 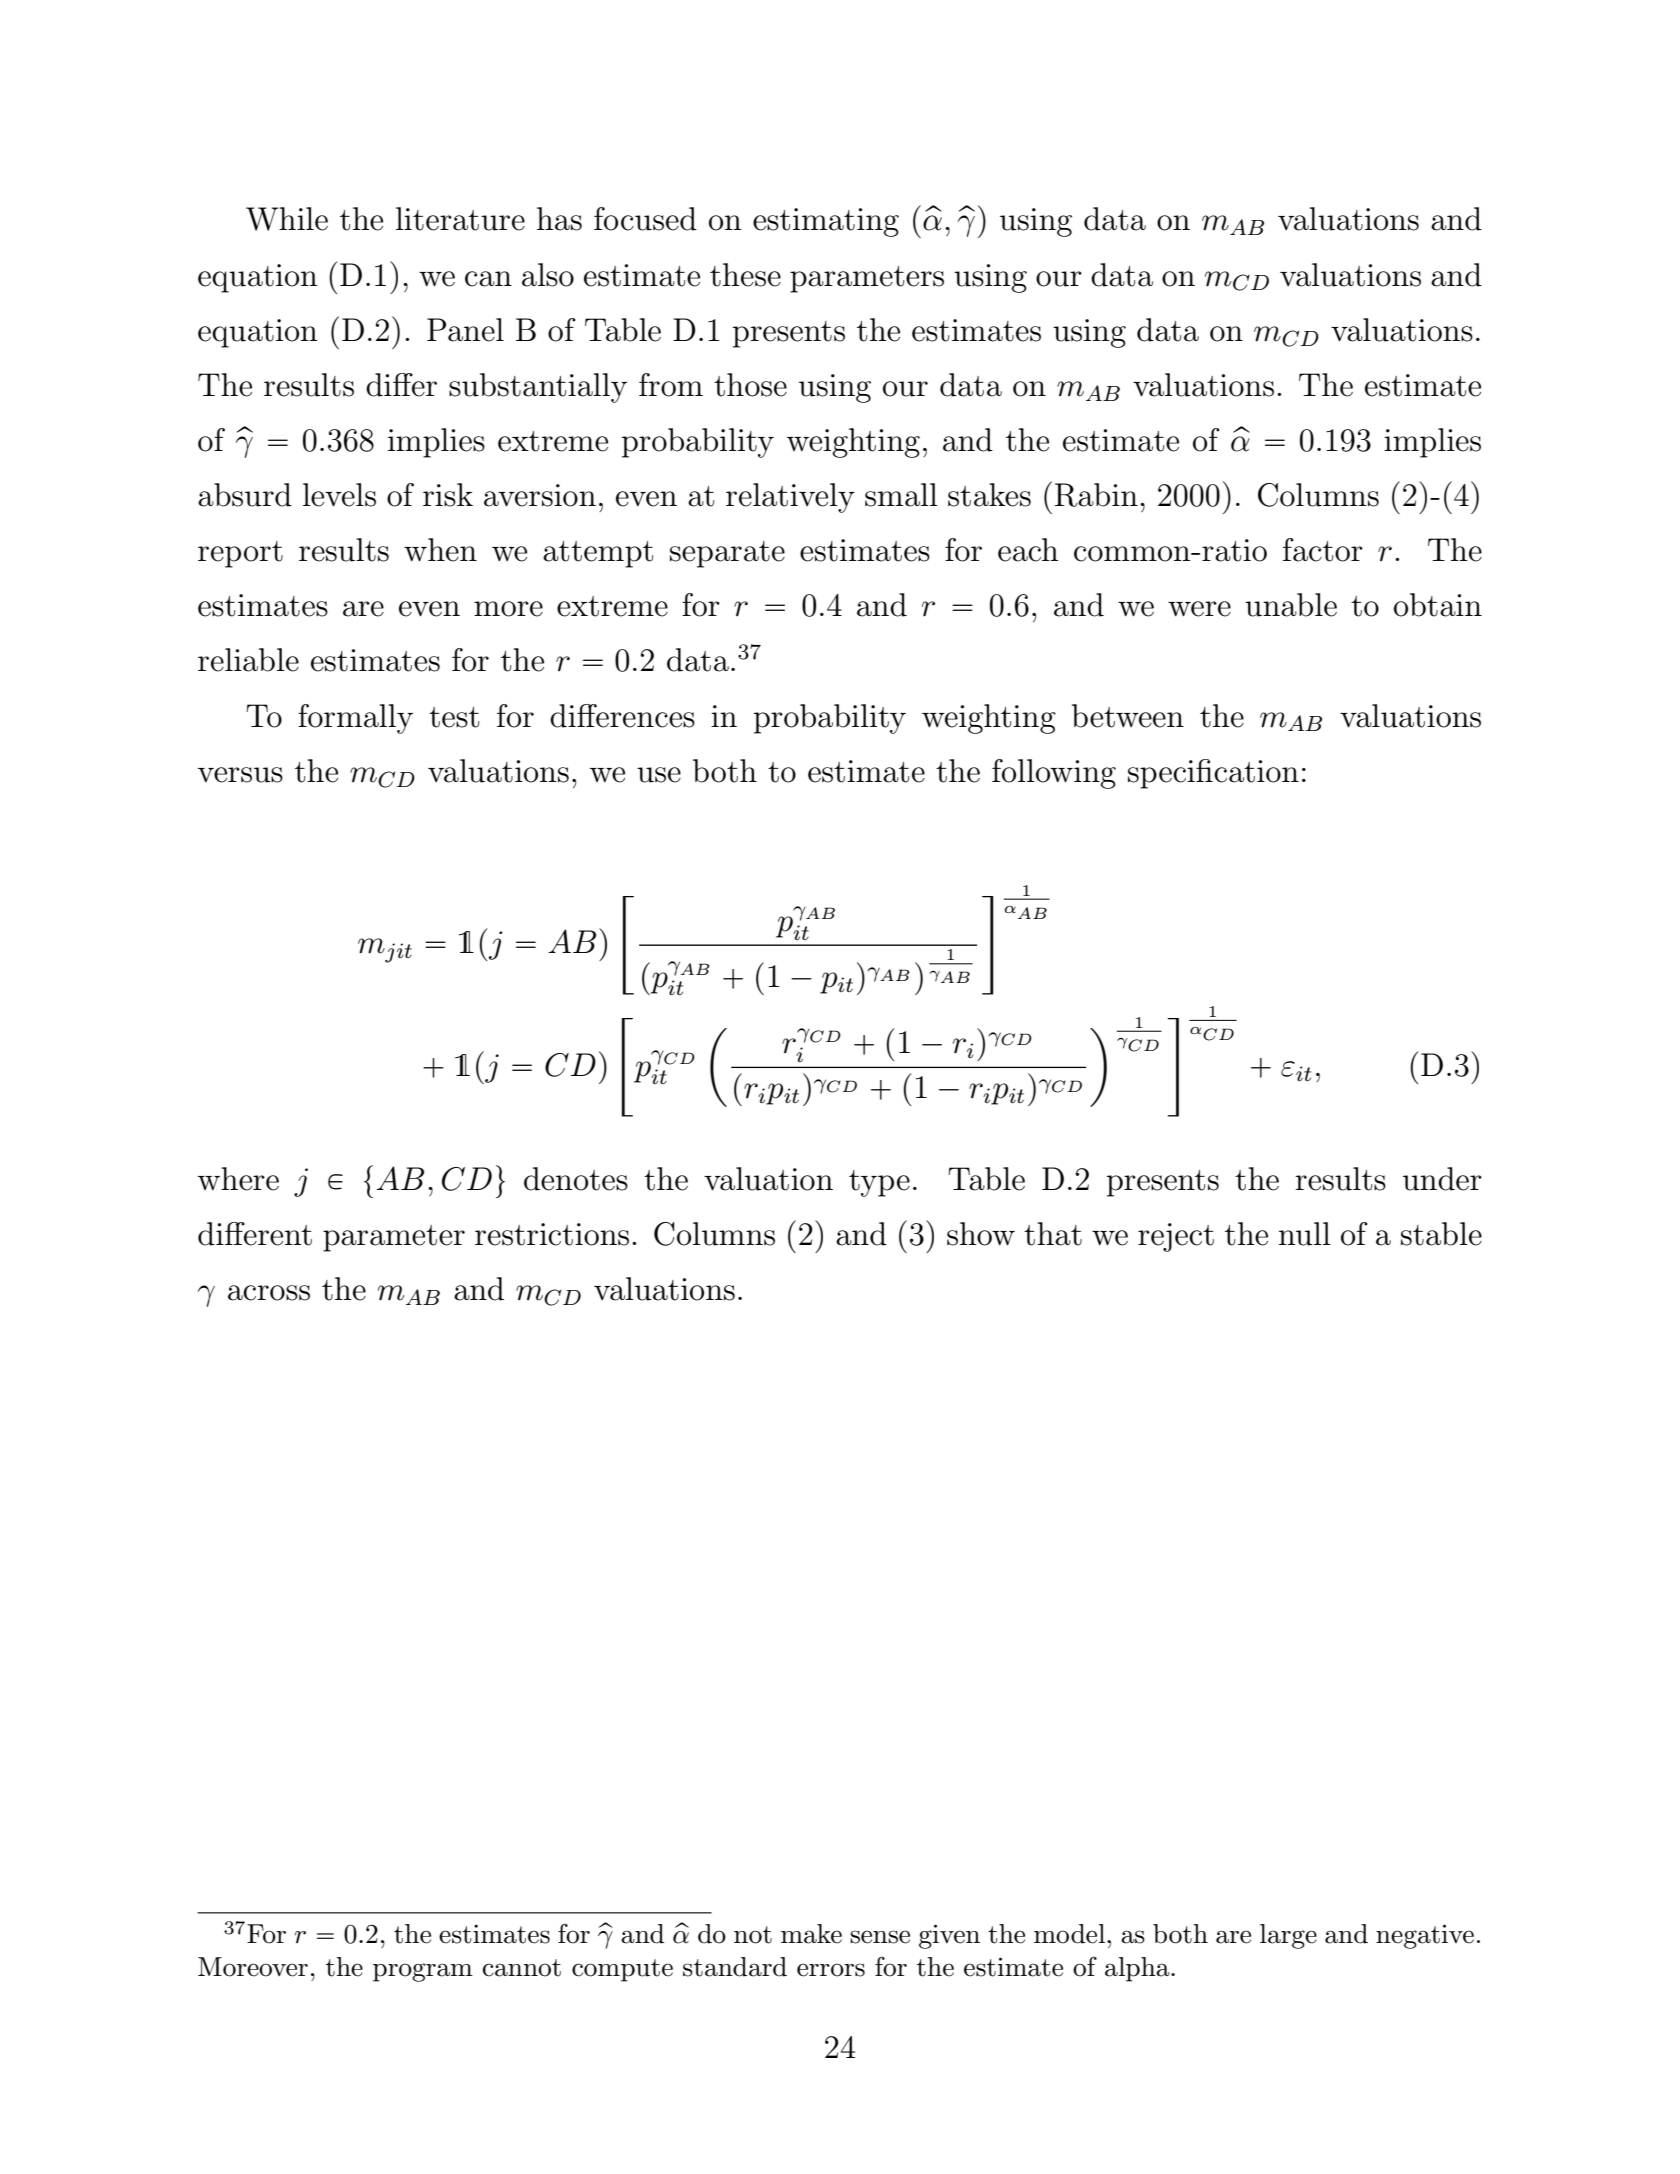 What do you see at coordinates (826, 222) in the screenshot?
I see `estimating` at bounding box center [826, 222].
